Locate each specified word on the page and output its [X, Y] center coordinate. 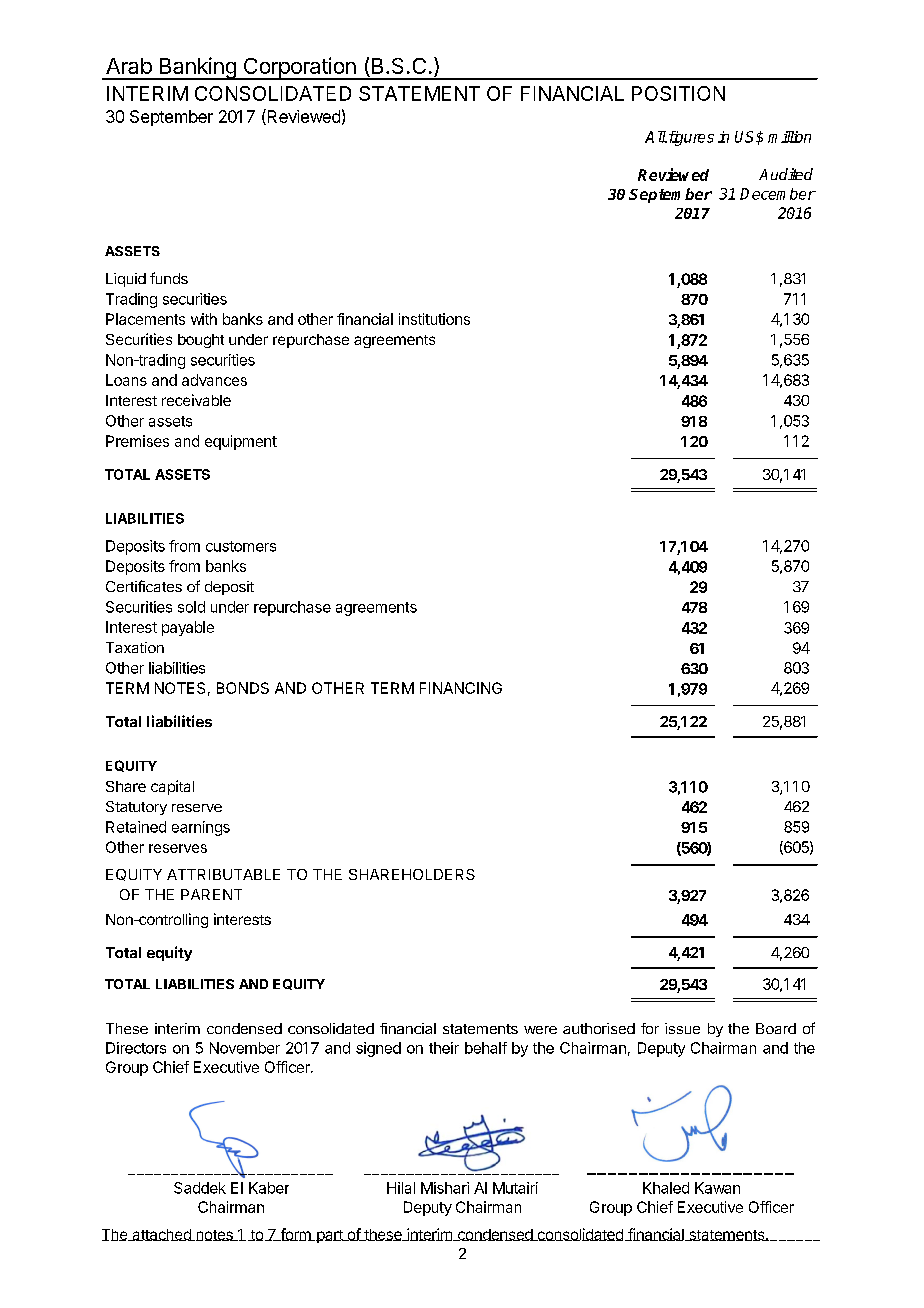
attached [161, 1235]
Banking [197, 68]
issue [682, 1028]
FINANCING [461, 688]
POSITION [678, 93]
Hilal [401, 1188]
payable [188, 628]
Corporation [299, 68]
